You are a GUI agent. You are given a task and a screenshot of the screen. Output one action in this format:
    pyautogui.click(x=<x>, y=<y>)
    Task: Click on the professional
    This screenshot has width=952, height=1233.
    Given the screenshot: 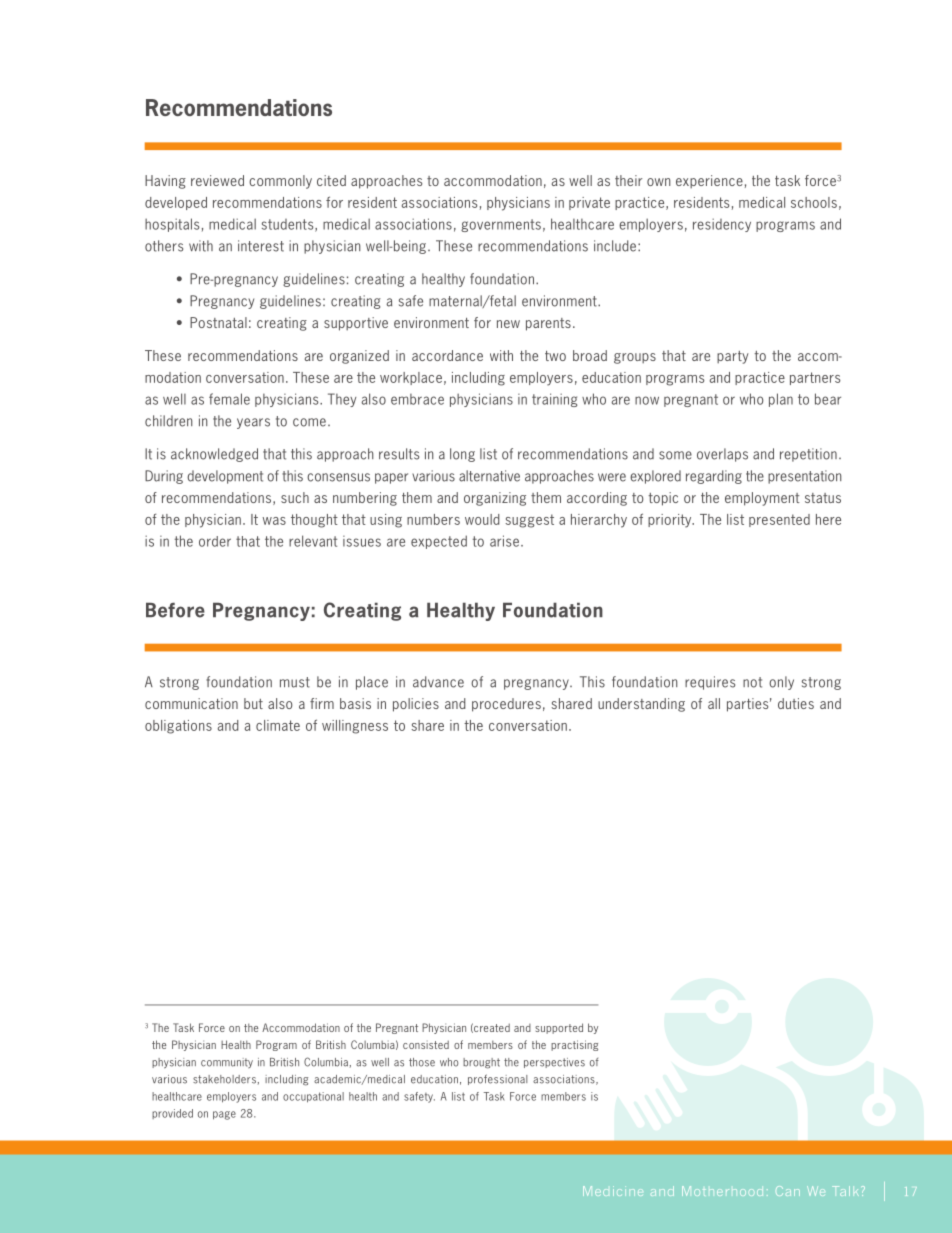 What is the action you would take?
    pyautogui.click(x=498, y=1079)
